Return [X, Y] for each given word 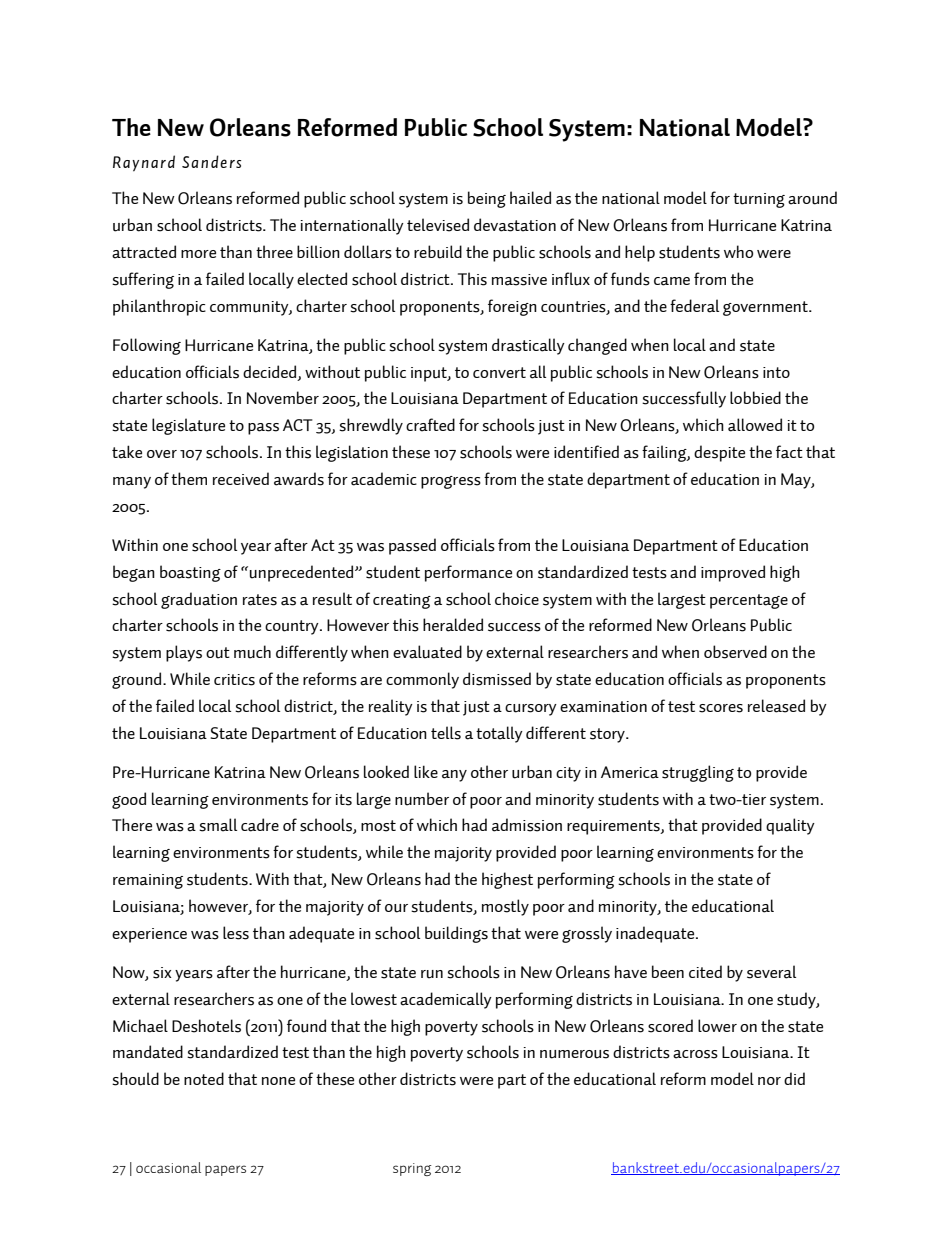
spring [412, 1169]
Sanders [211, 161]
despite [719, 453]
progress [451, 482]
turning [759, 200]
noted [204, 1078]
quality [790, 826]
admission [527, 825]
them [189, 478]
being [487, 199]
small [218, 825]
